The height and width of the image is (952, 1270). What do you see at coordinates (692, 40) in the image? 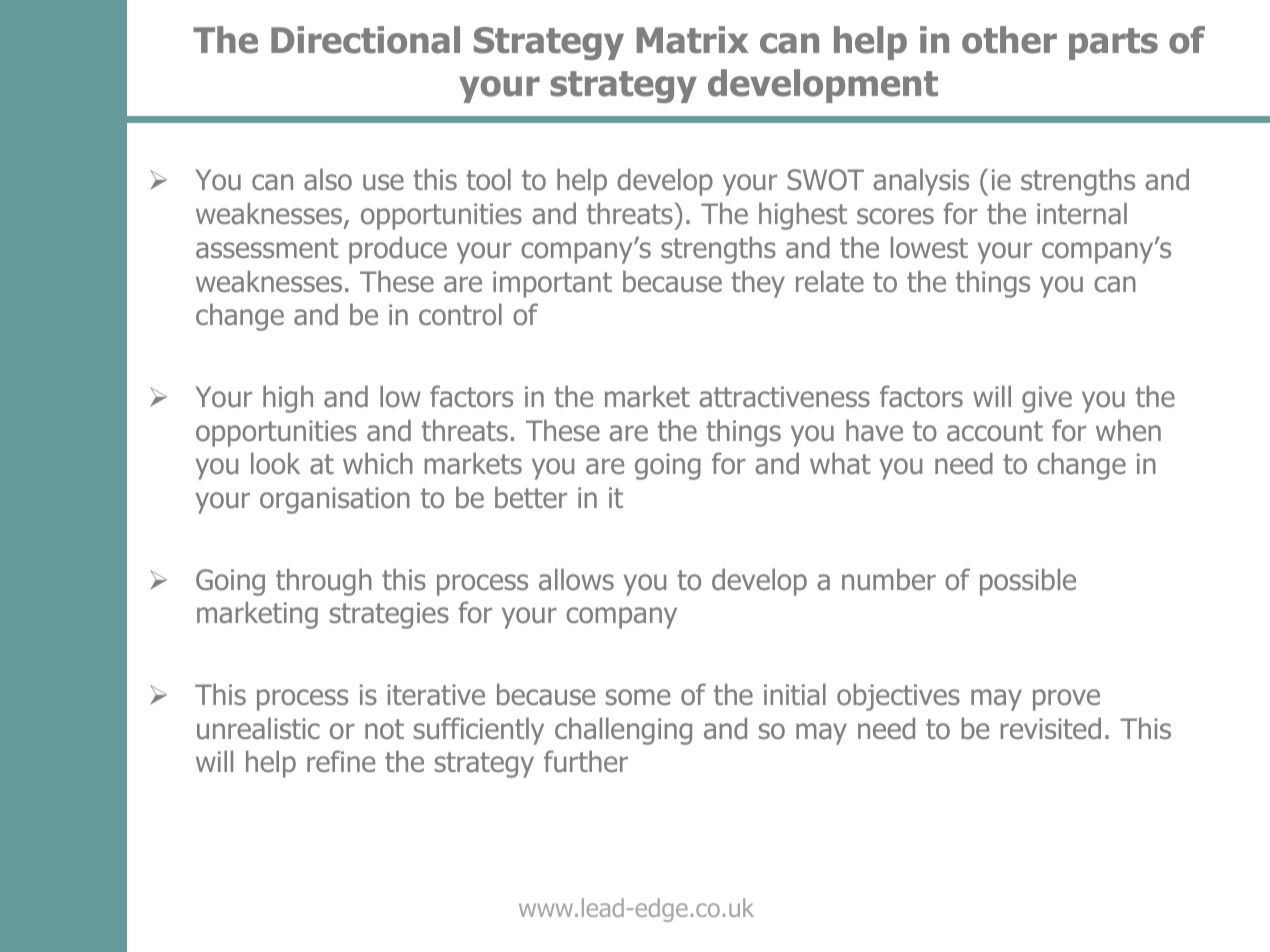
I see `Matrix` at bounding box center [692, 40].
